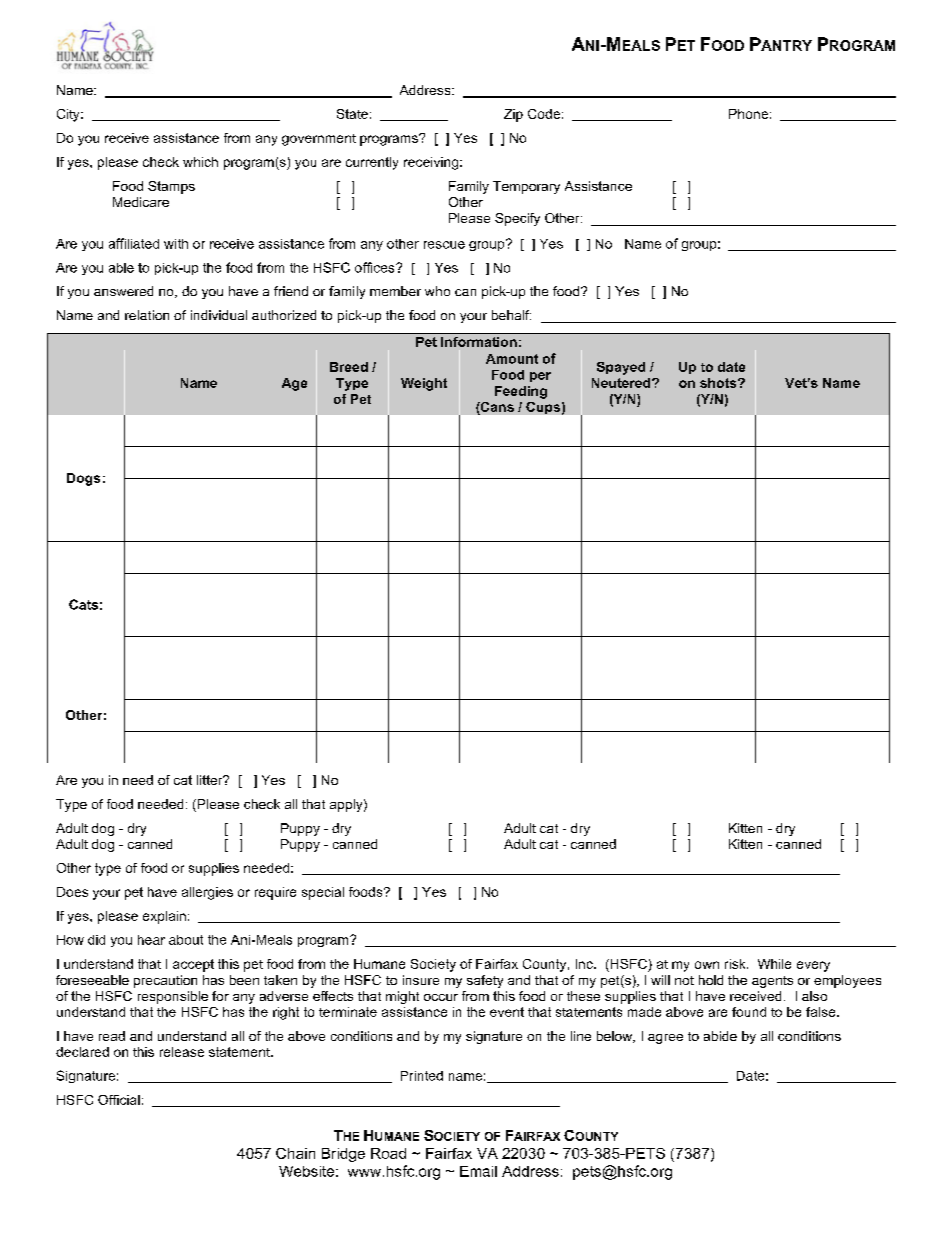 The width and height of the document is (952, 1233). What do you see at coordinates (621, 368) in the document?
I see `Spayed` at bounding box center [621, 368].
